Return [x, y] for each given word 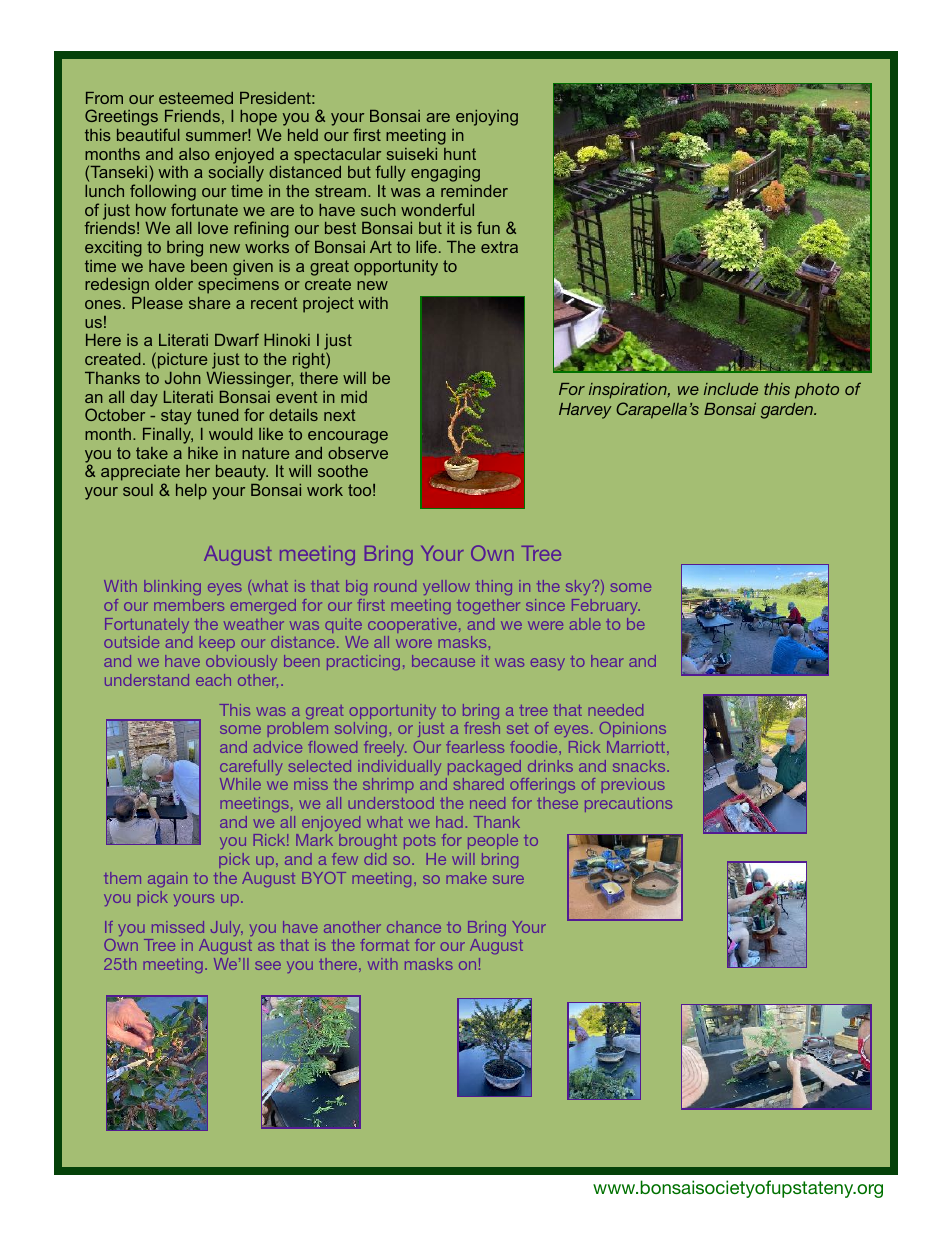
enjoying [487, 118]
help [191, 492]
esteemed [196, 98]
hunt [460, 154]
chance [414, 927]
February [606, 606]
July [227, 928]
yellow [446, 587]
